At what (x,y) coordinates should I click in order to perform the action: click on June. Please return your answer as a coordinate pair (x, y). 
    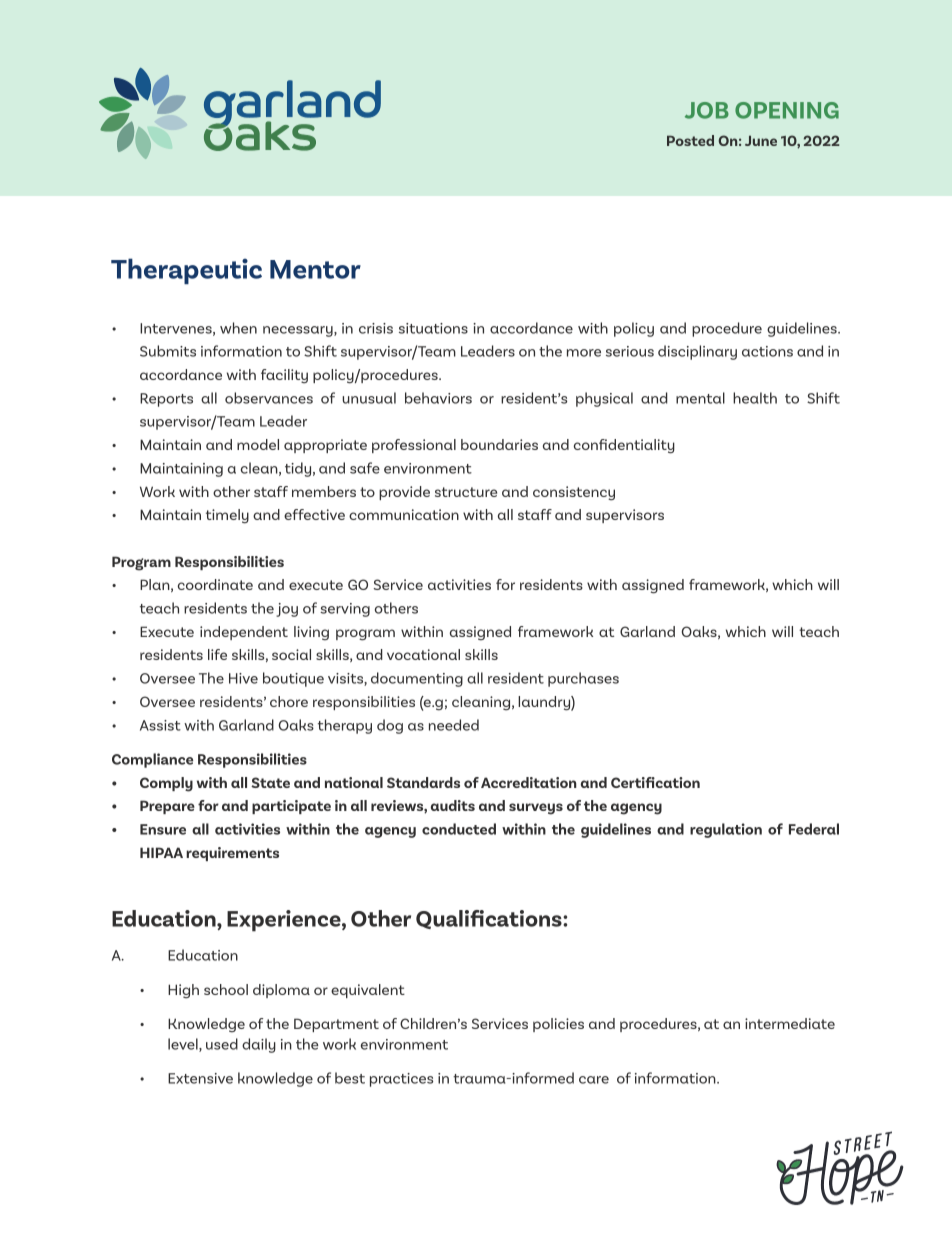
    Looking at the image, I should click on (761, 140).
